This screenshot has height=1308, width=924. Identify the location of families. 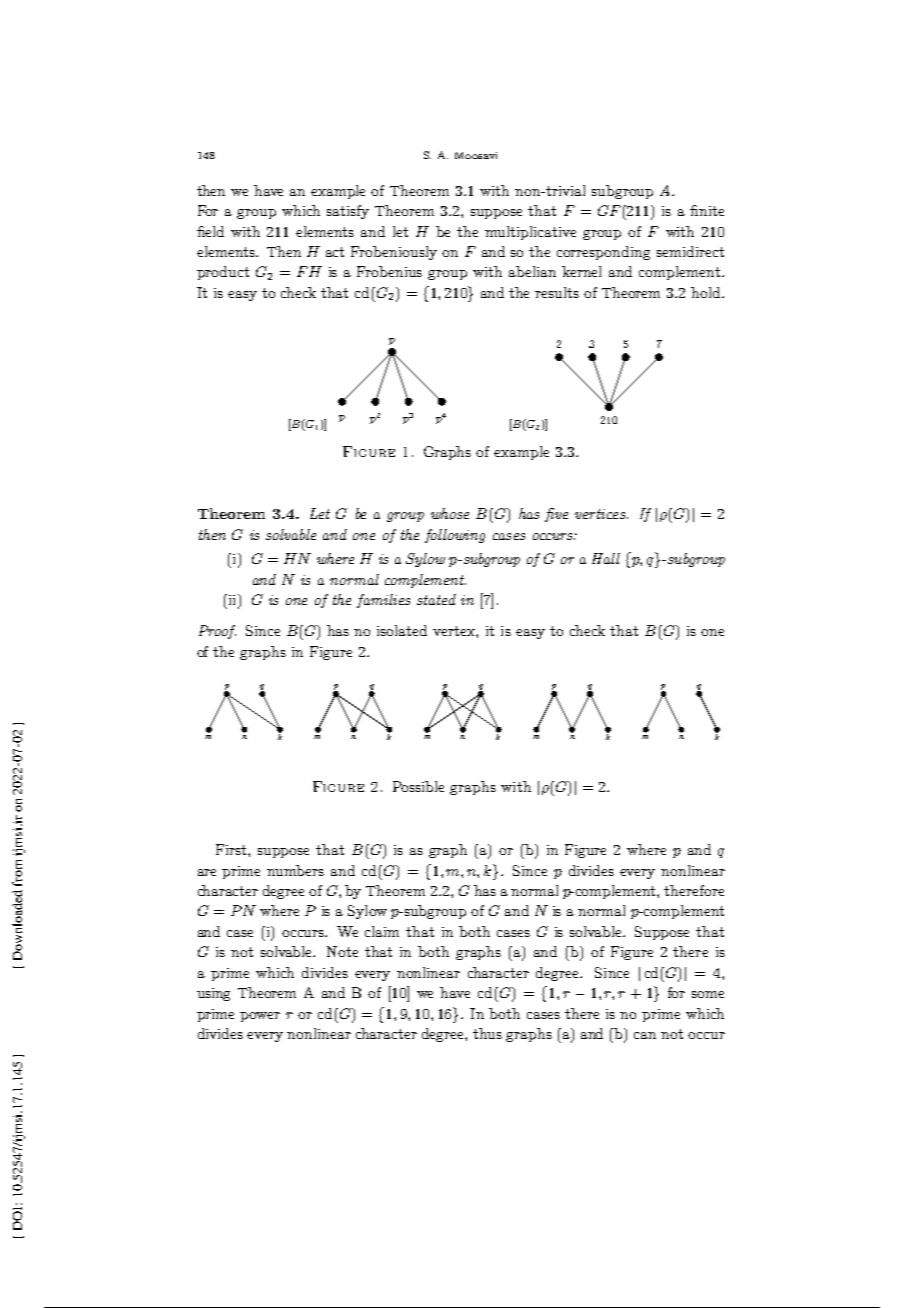
(383, 601).
